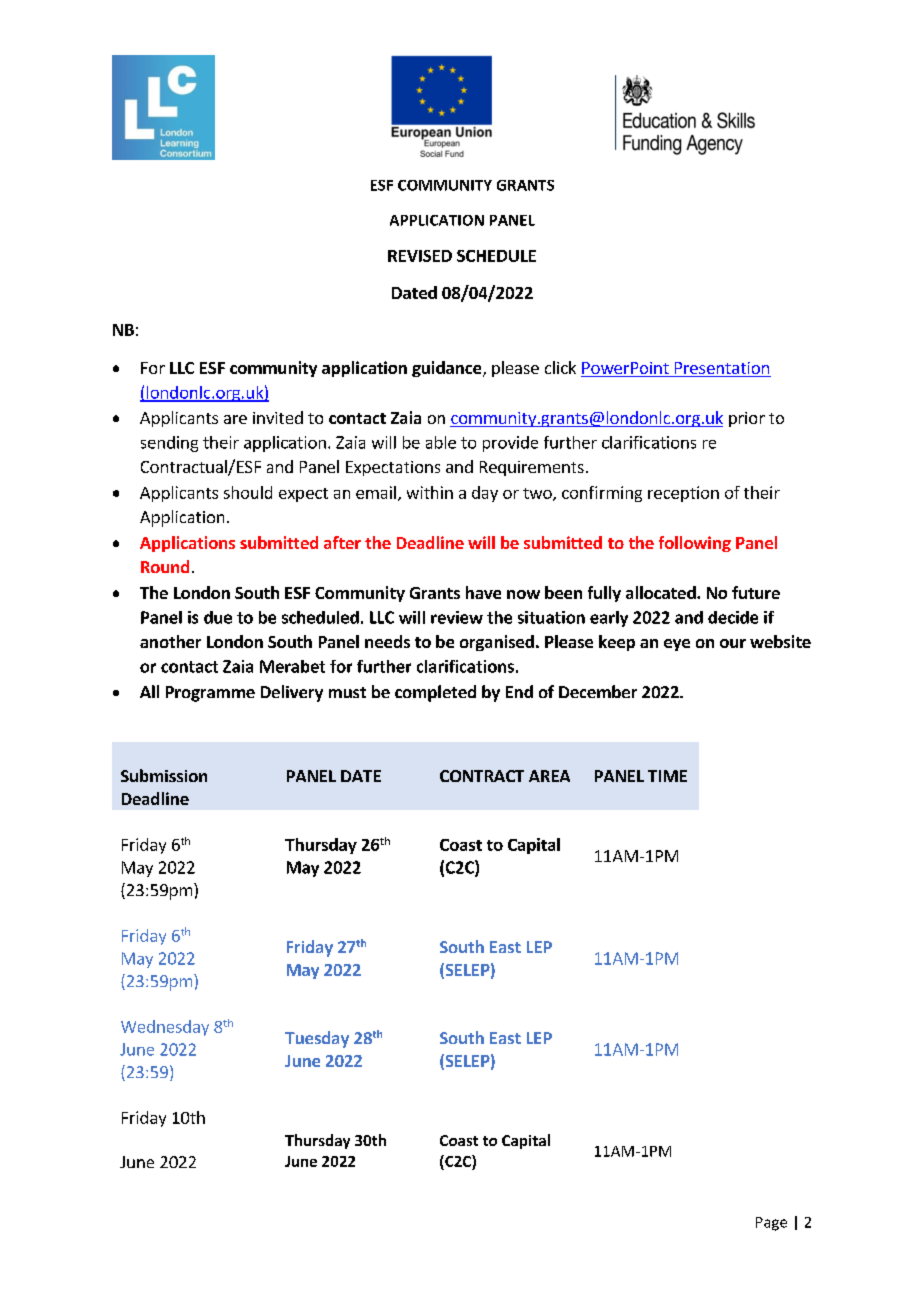 This screenshot has width=924, height=1308. What do you see at coordinates (549, 776) in the screenshot?
I see `AREA` at bounding box center [549, 776].
